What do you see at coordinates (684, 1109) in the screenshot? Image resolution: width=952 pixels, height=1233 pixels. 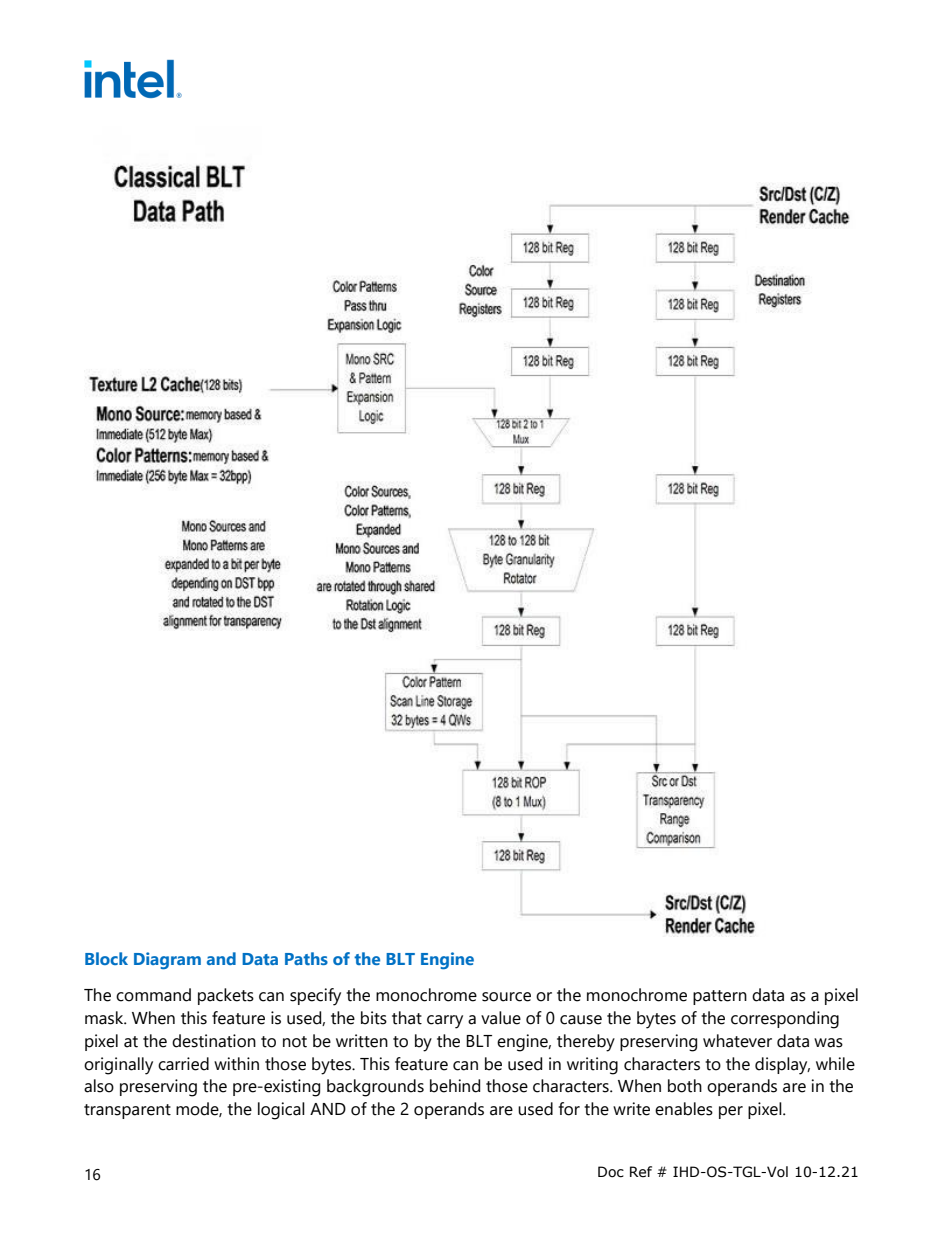 I see `enables` at bounding box center [684, 1109].
